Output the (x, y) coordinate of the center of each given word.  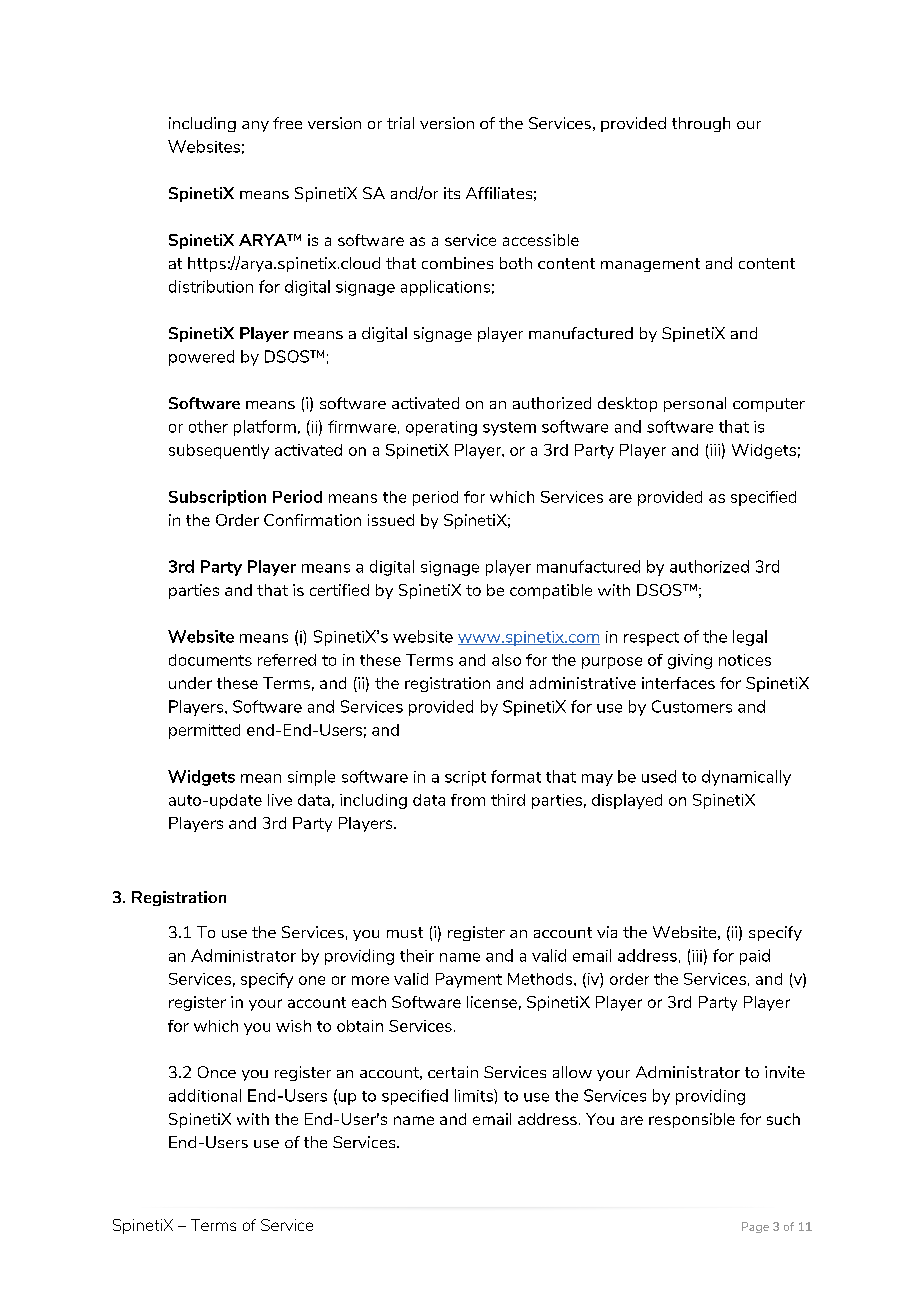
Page (755, 1227)
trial (400, 123)
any (255, 126)
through (701, 124)
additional (205, 1095)
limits (475, 1095)
